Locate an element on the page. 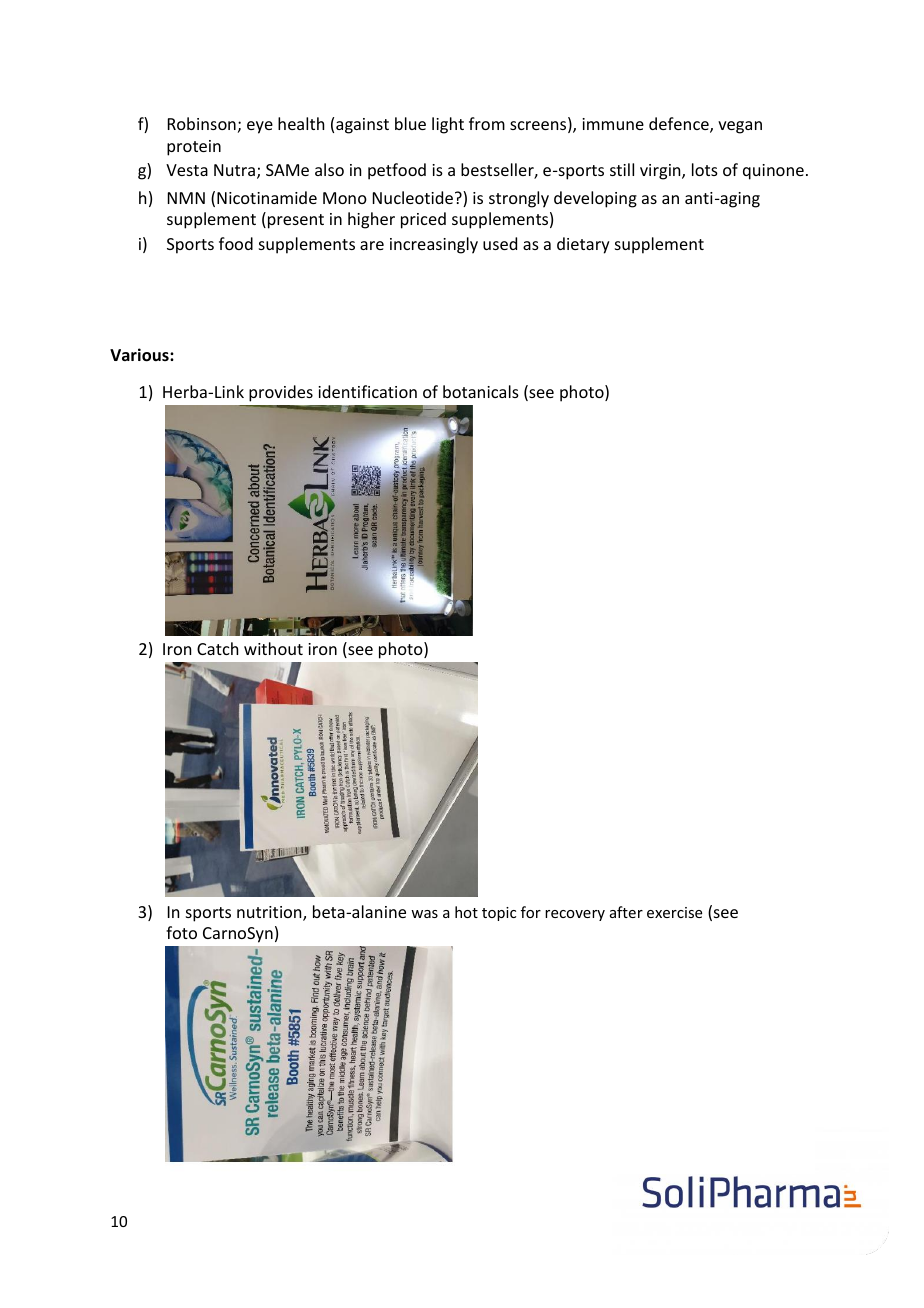 The image size is (924, 1308). light is located at coordinates (448, 125).
